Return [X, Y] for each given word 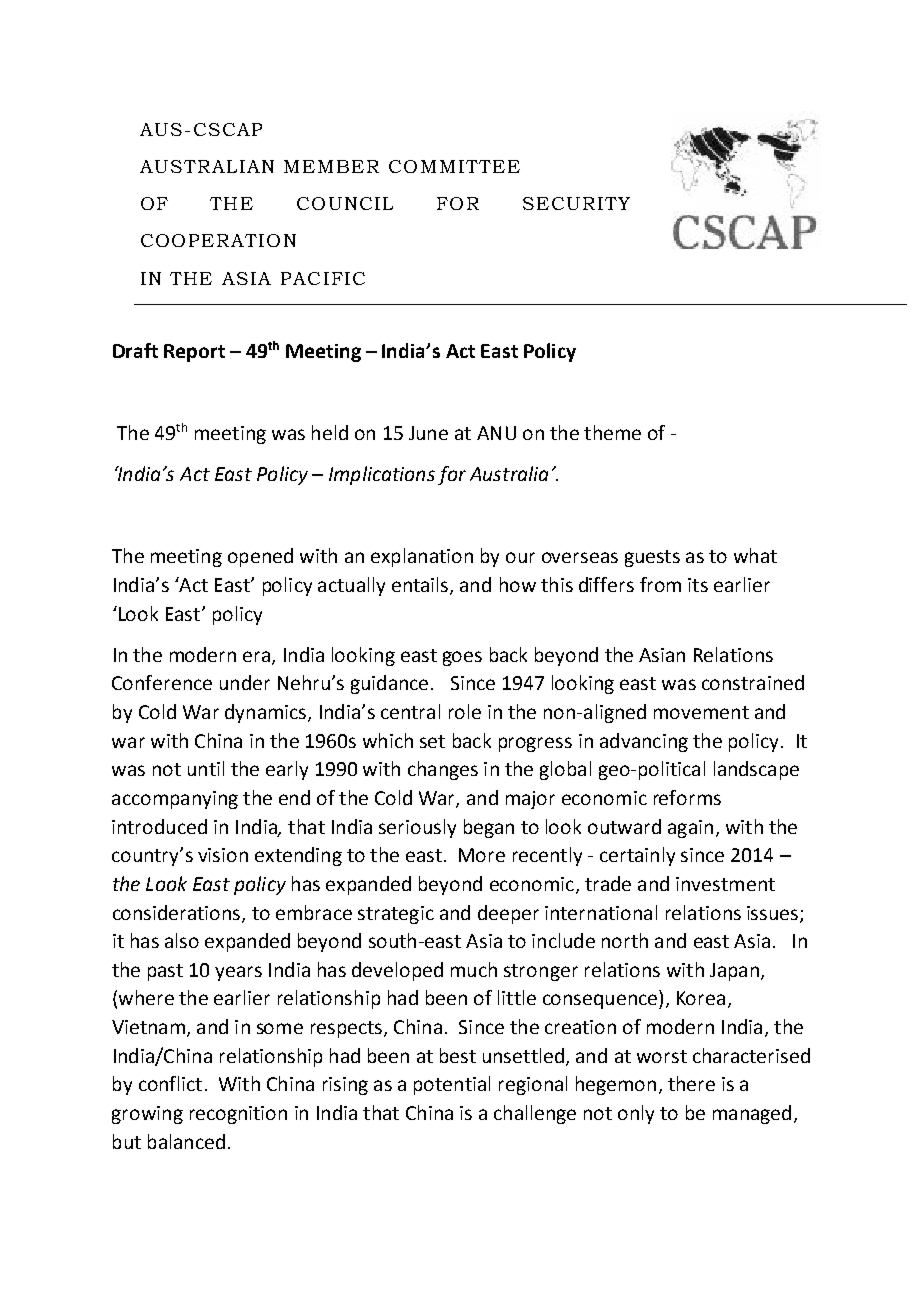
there [691, 1083]
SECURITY [576, 203]
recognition [238, 1115]
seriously [417, 828]
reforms [687, 797]
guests [652, 558]
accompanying [175, 800]
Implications [382, 475]
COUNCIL [345, 203]
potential [452, 1085]
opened [260, 557]
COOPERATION [218, 240]
